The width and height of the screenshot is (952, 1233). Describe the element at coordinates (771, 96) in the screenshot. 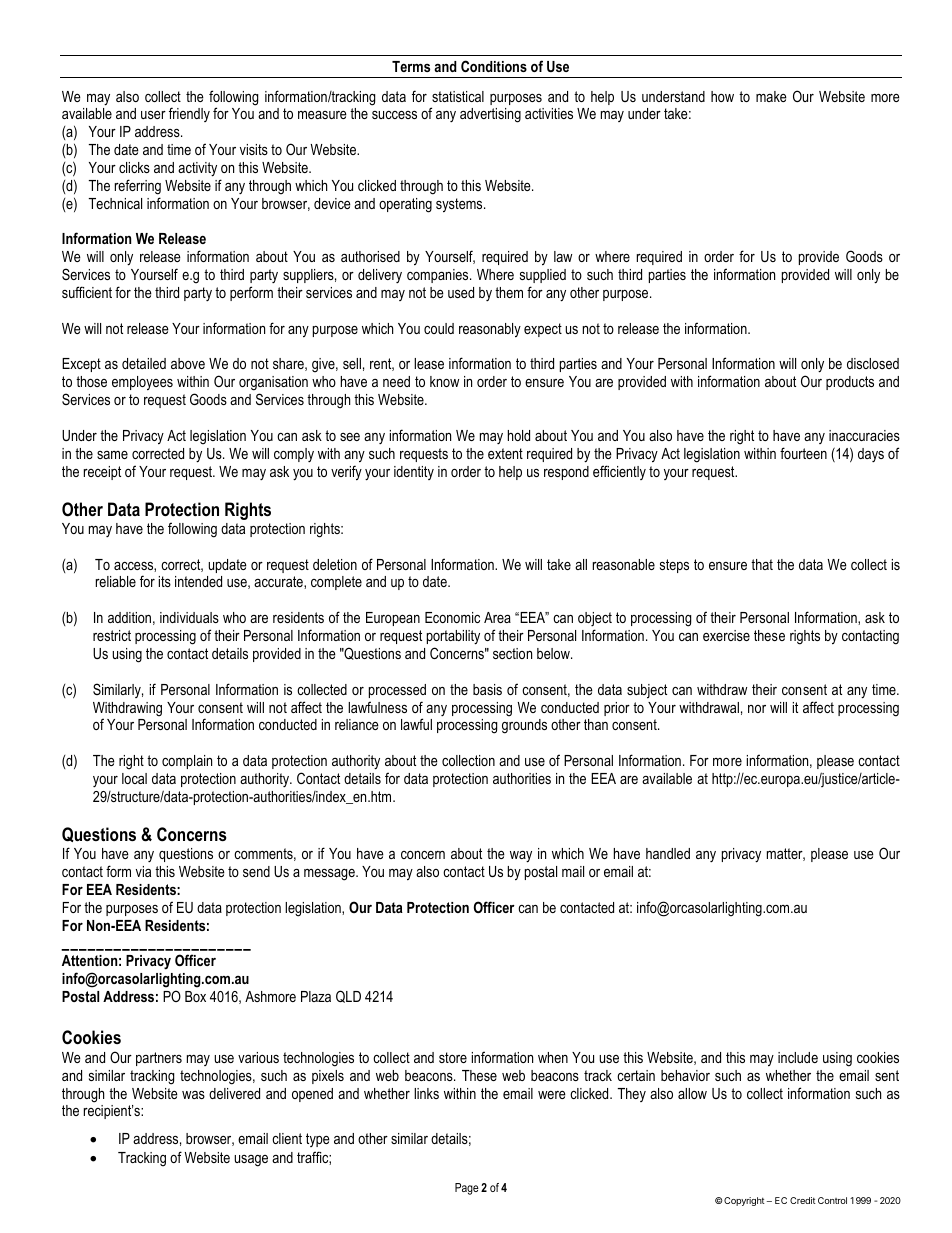

I see `make` at that location.
